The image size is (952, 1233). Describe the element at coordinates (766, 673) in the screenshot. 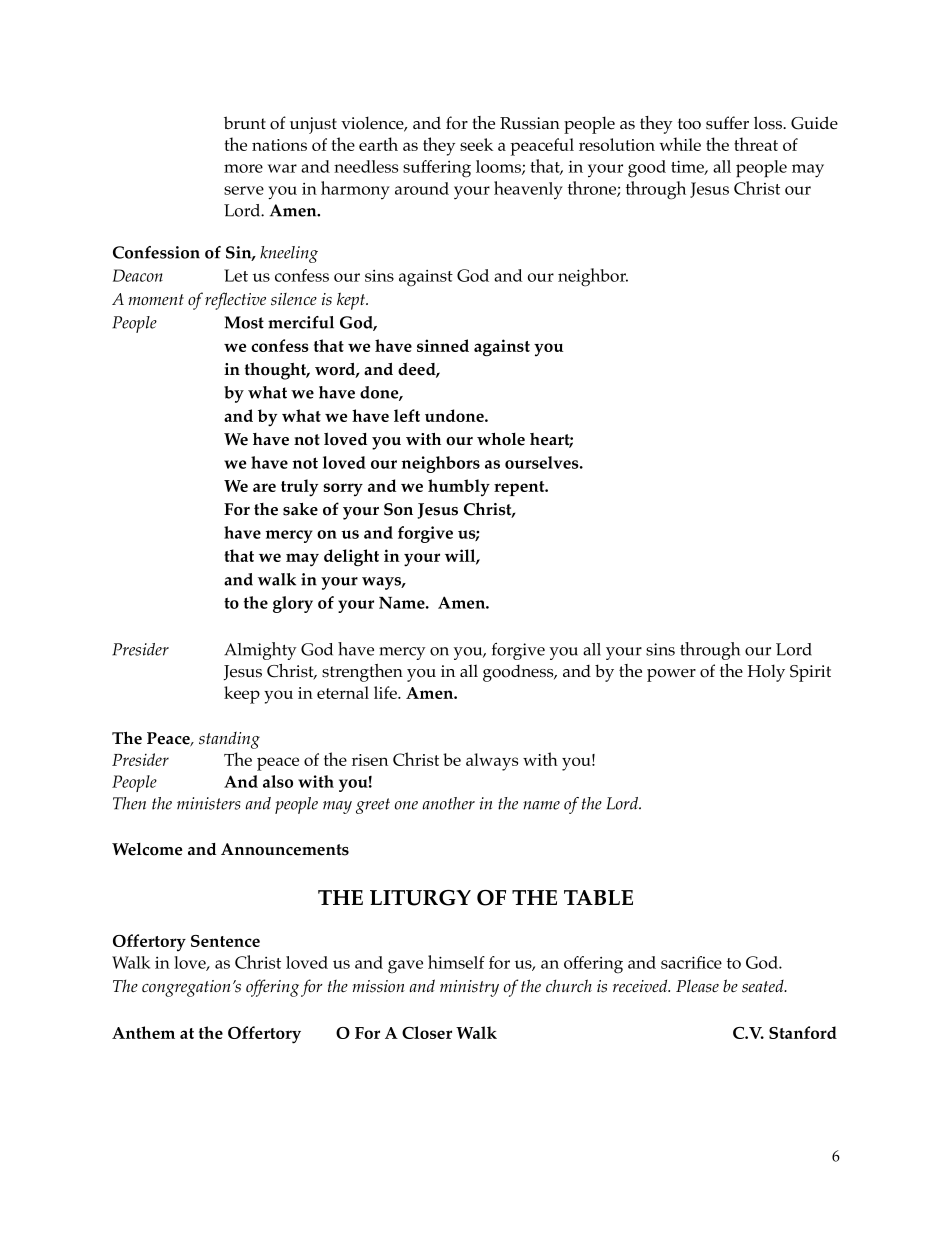

I see `Holy` at that location.
